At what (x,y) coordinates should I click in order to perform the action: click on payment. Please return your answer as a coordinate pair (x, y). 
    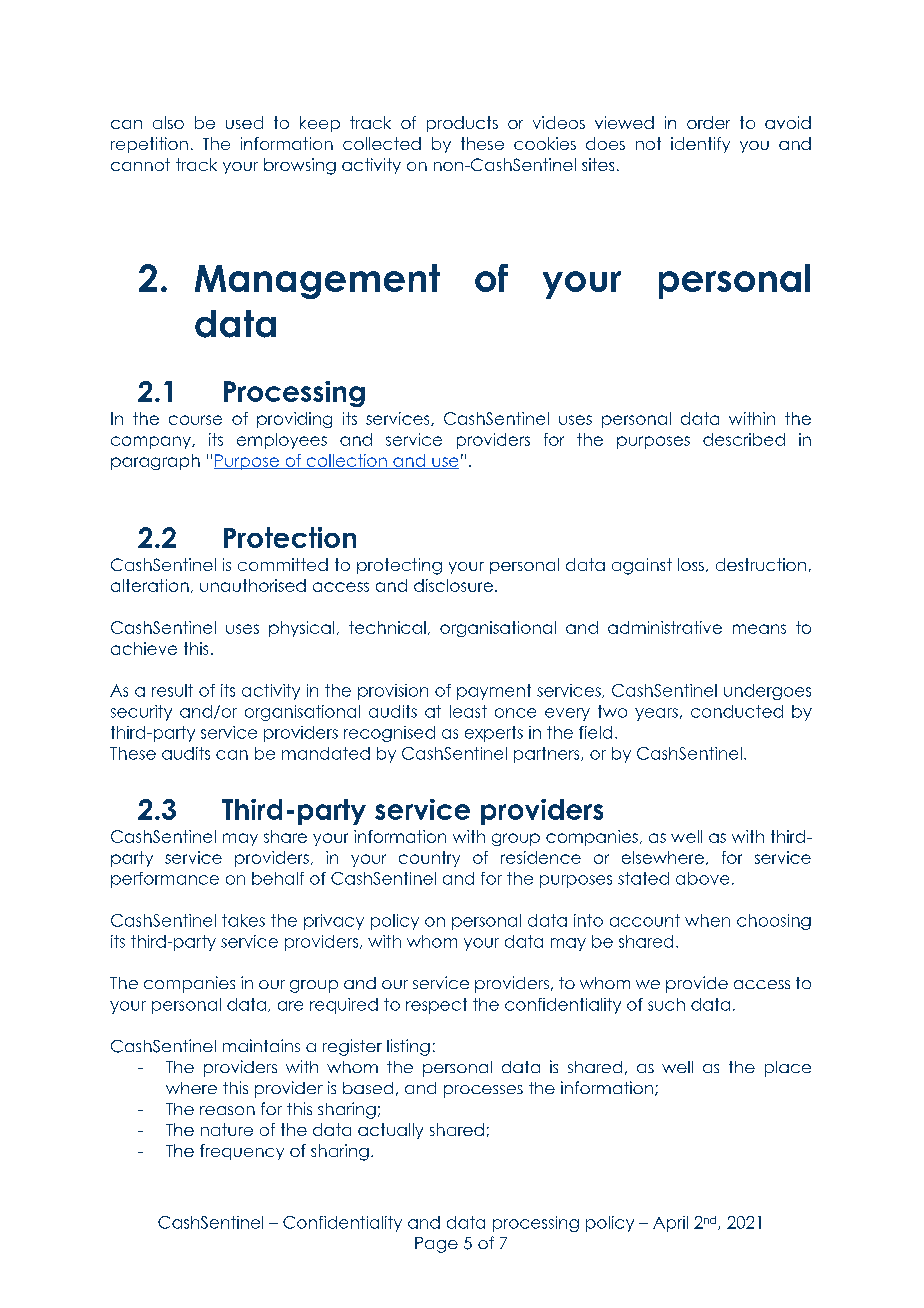
    Looking at the image, I should click on (494, 692).
